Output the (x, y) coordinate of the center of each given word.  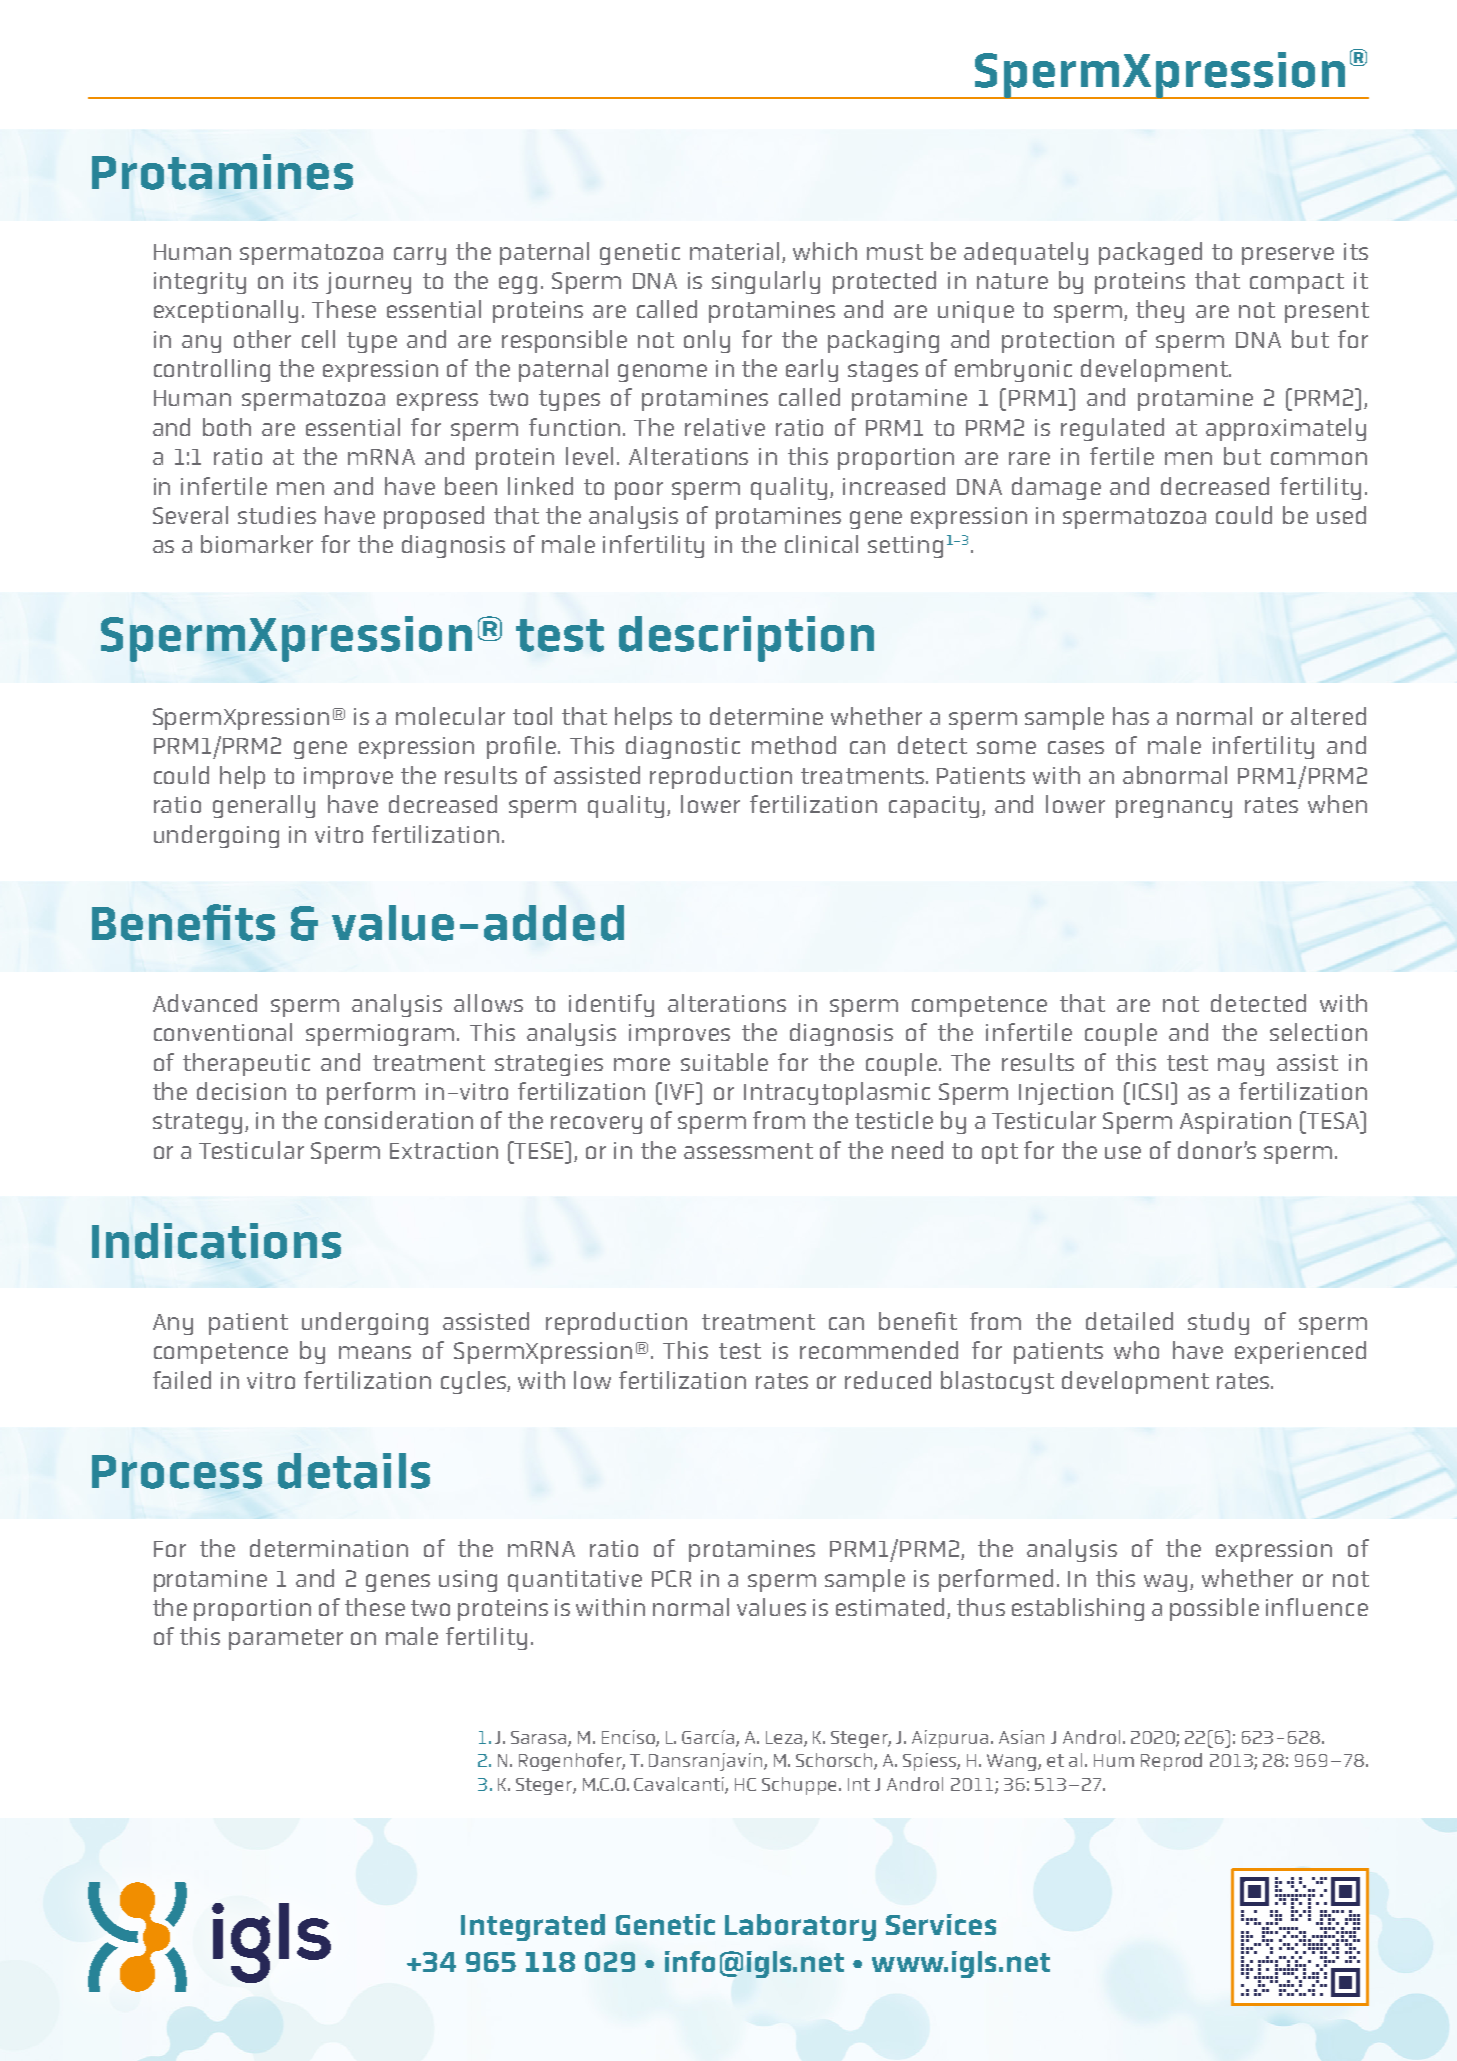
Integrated (533, 1927)
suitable (724, 1062)
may (1241, 1067)
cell (318, 339)
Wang (1013, 1762)
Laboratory (800, 1927)
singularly (766, 282)
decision (241, 1091)
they (1160, 311)
